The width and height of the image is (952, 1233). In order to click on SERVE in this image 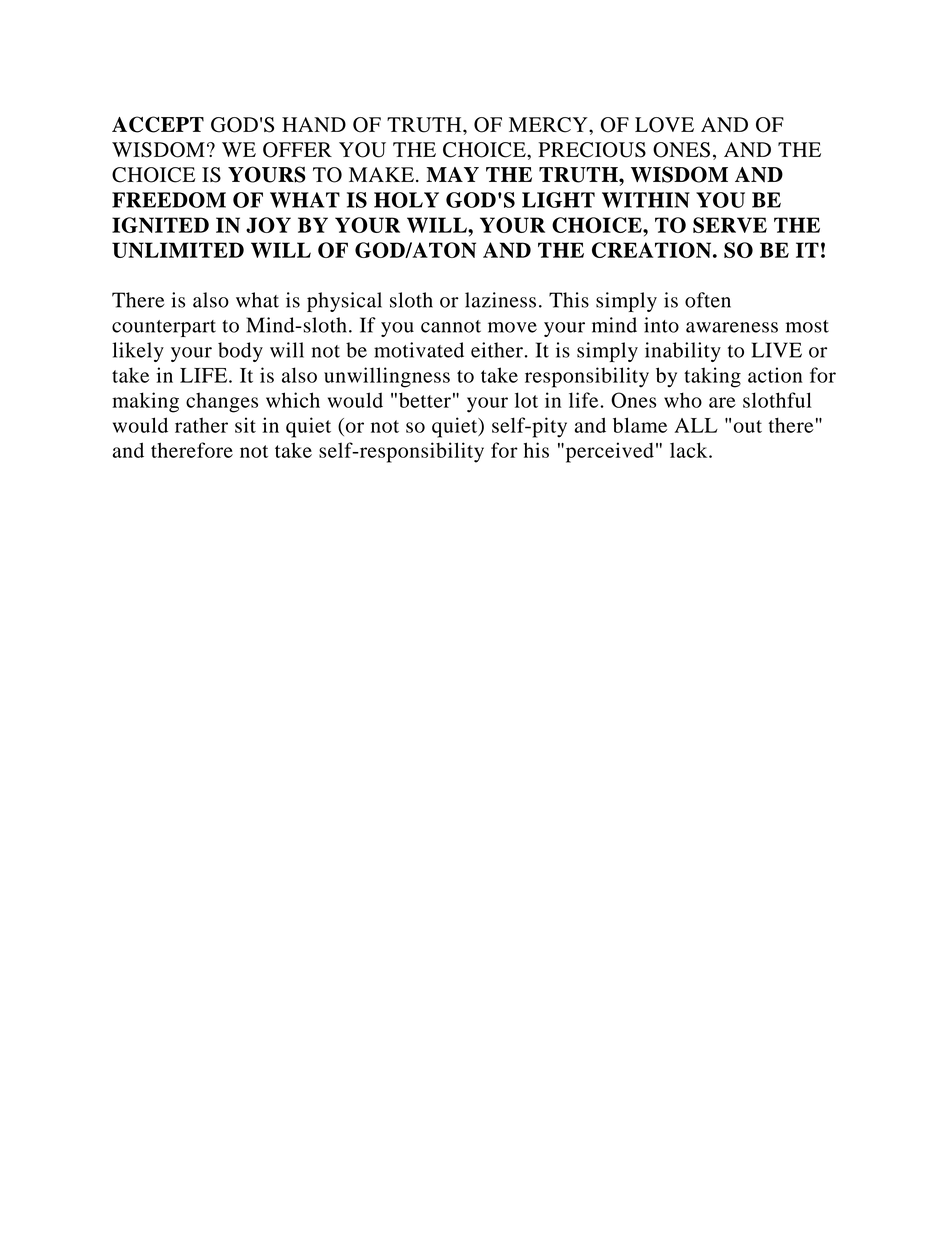, I will do `click(730, 225)`.
